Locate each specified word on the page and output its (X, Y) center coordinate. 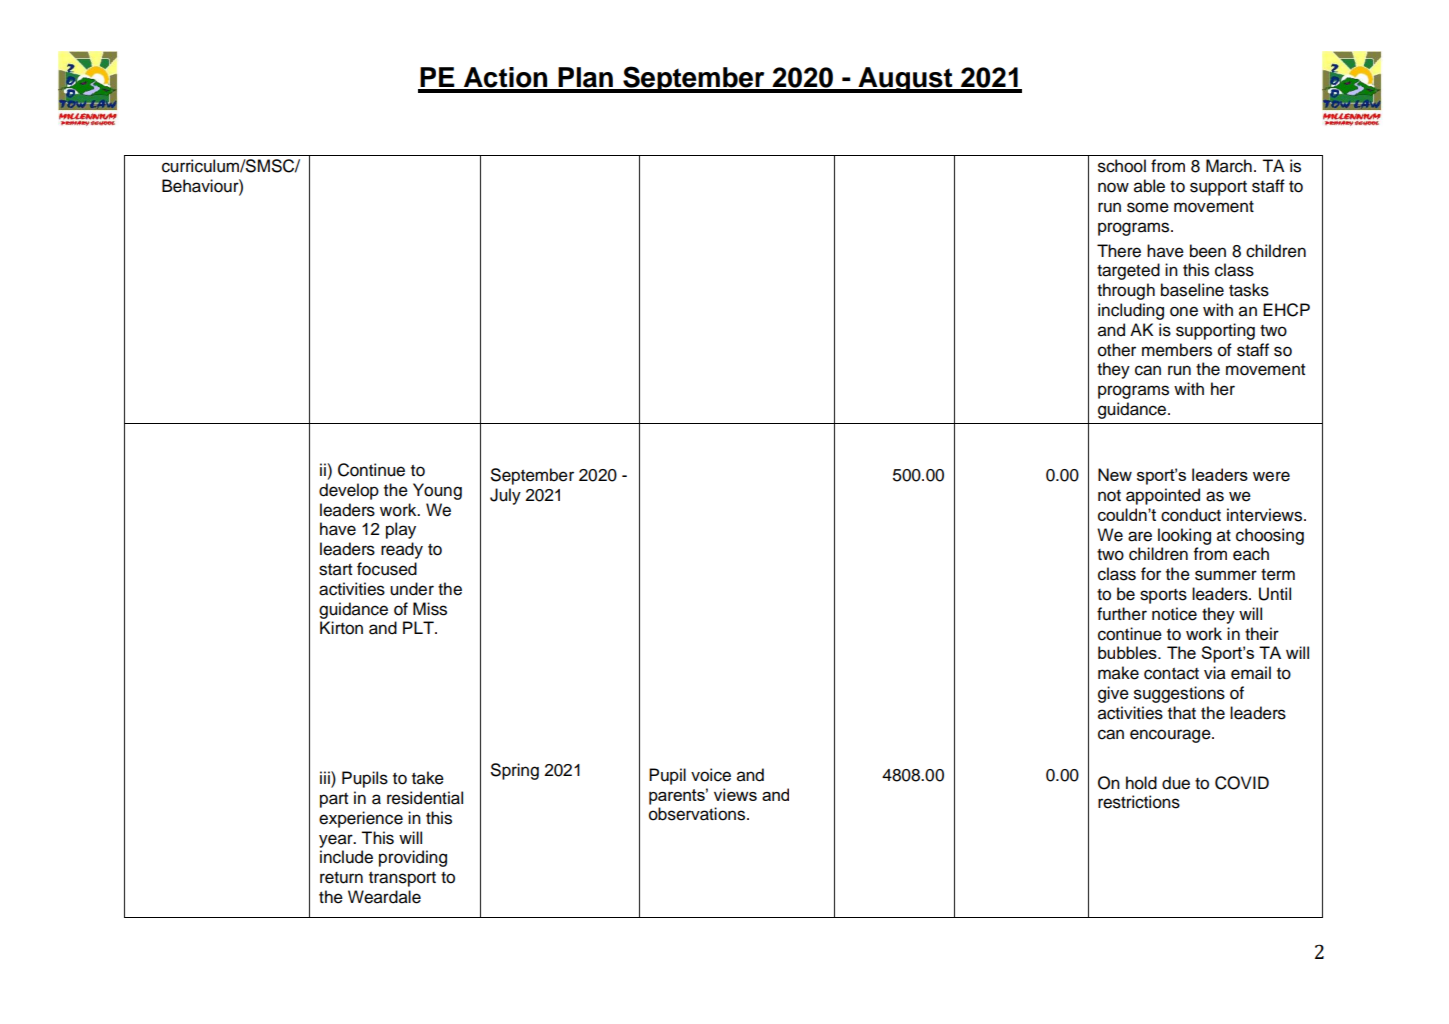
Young (437, 491)
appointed (1163, 496)
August (905, 80)
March (1229, 166)
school (1122, 166)
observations (698, 814)
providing (413, 858)
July (505, 496)
